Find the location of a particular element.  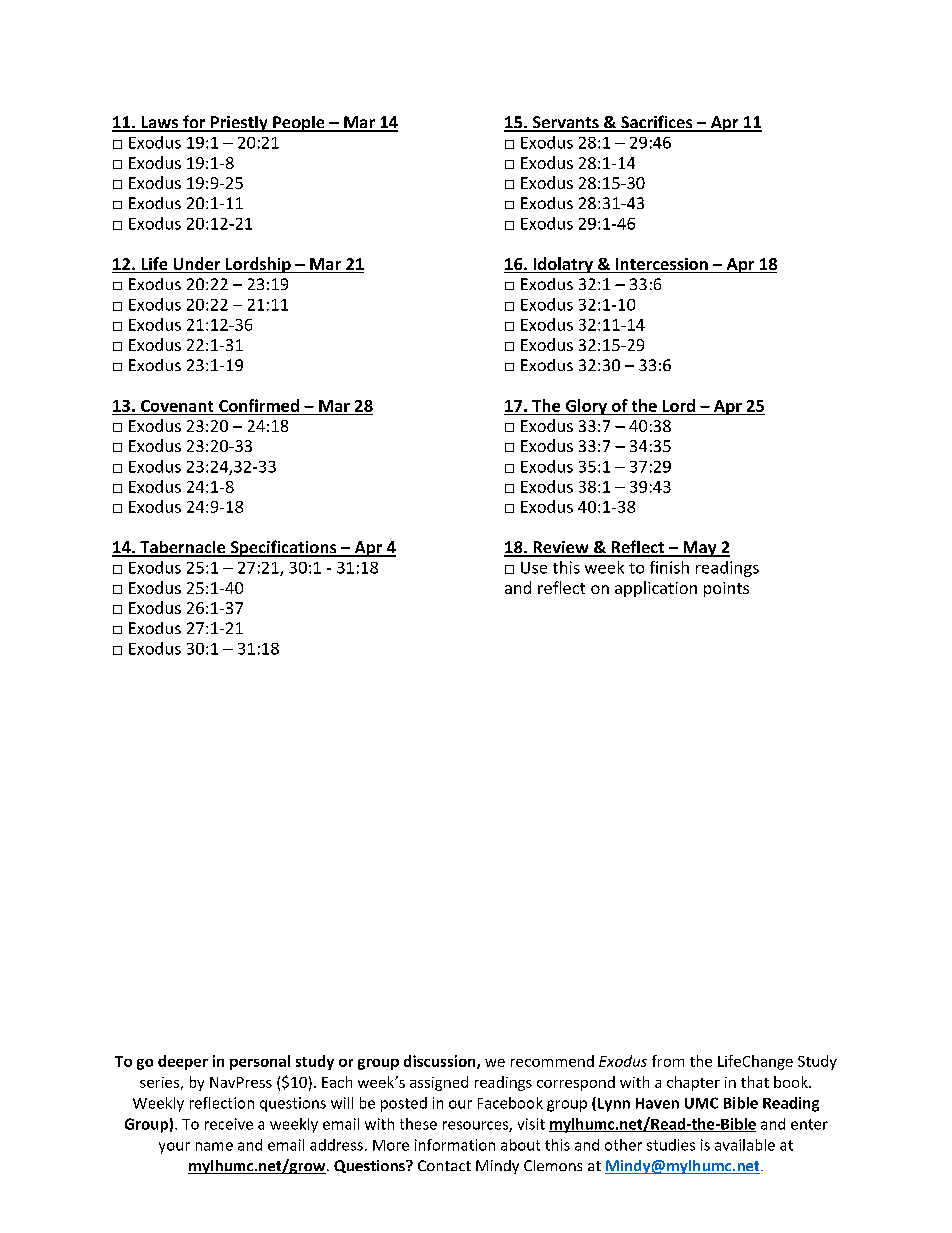

Servants is located at coordinates (565, 123).
